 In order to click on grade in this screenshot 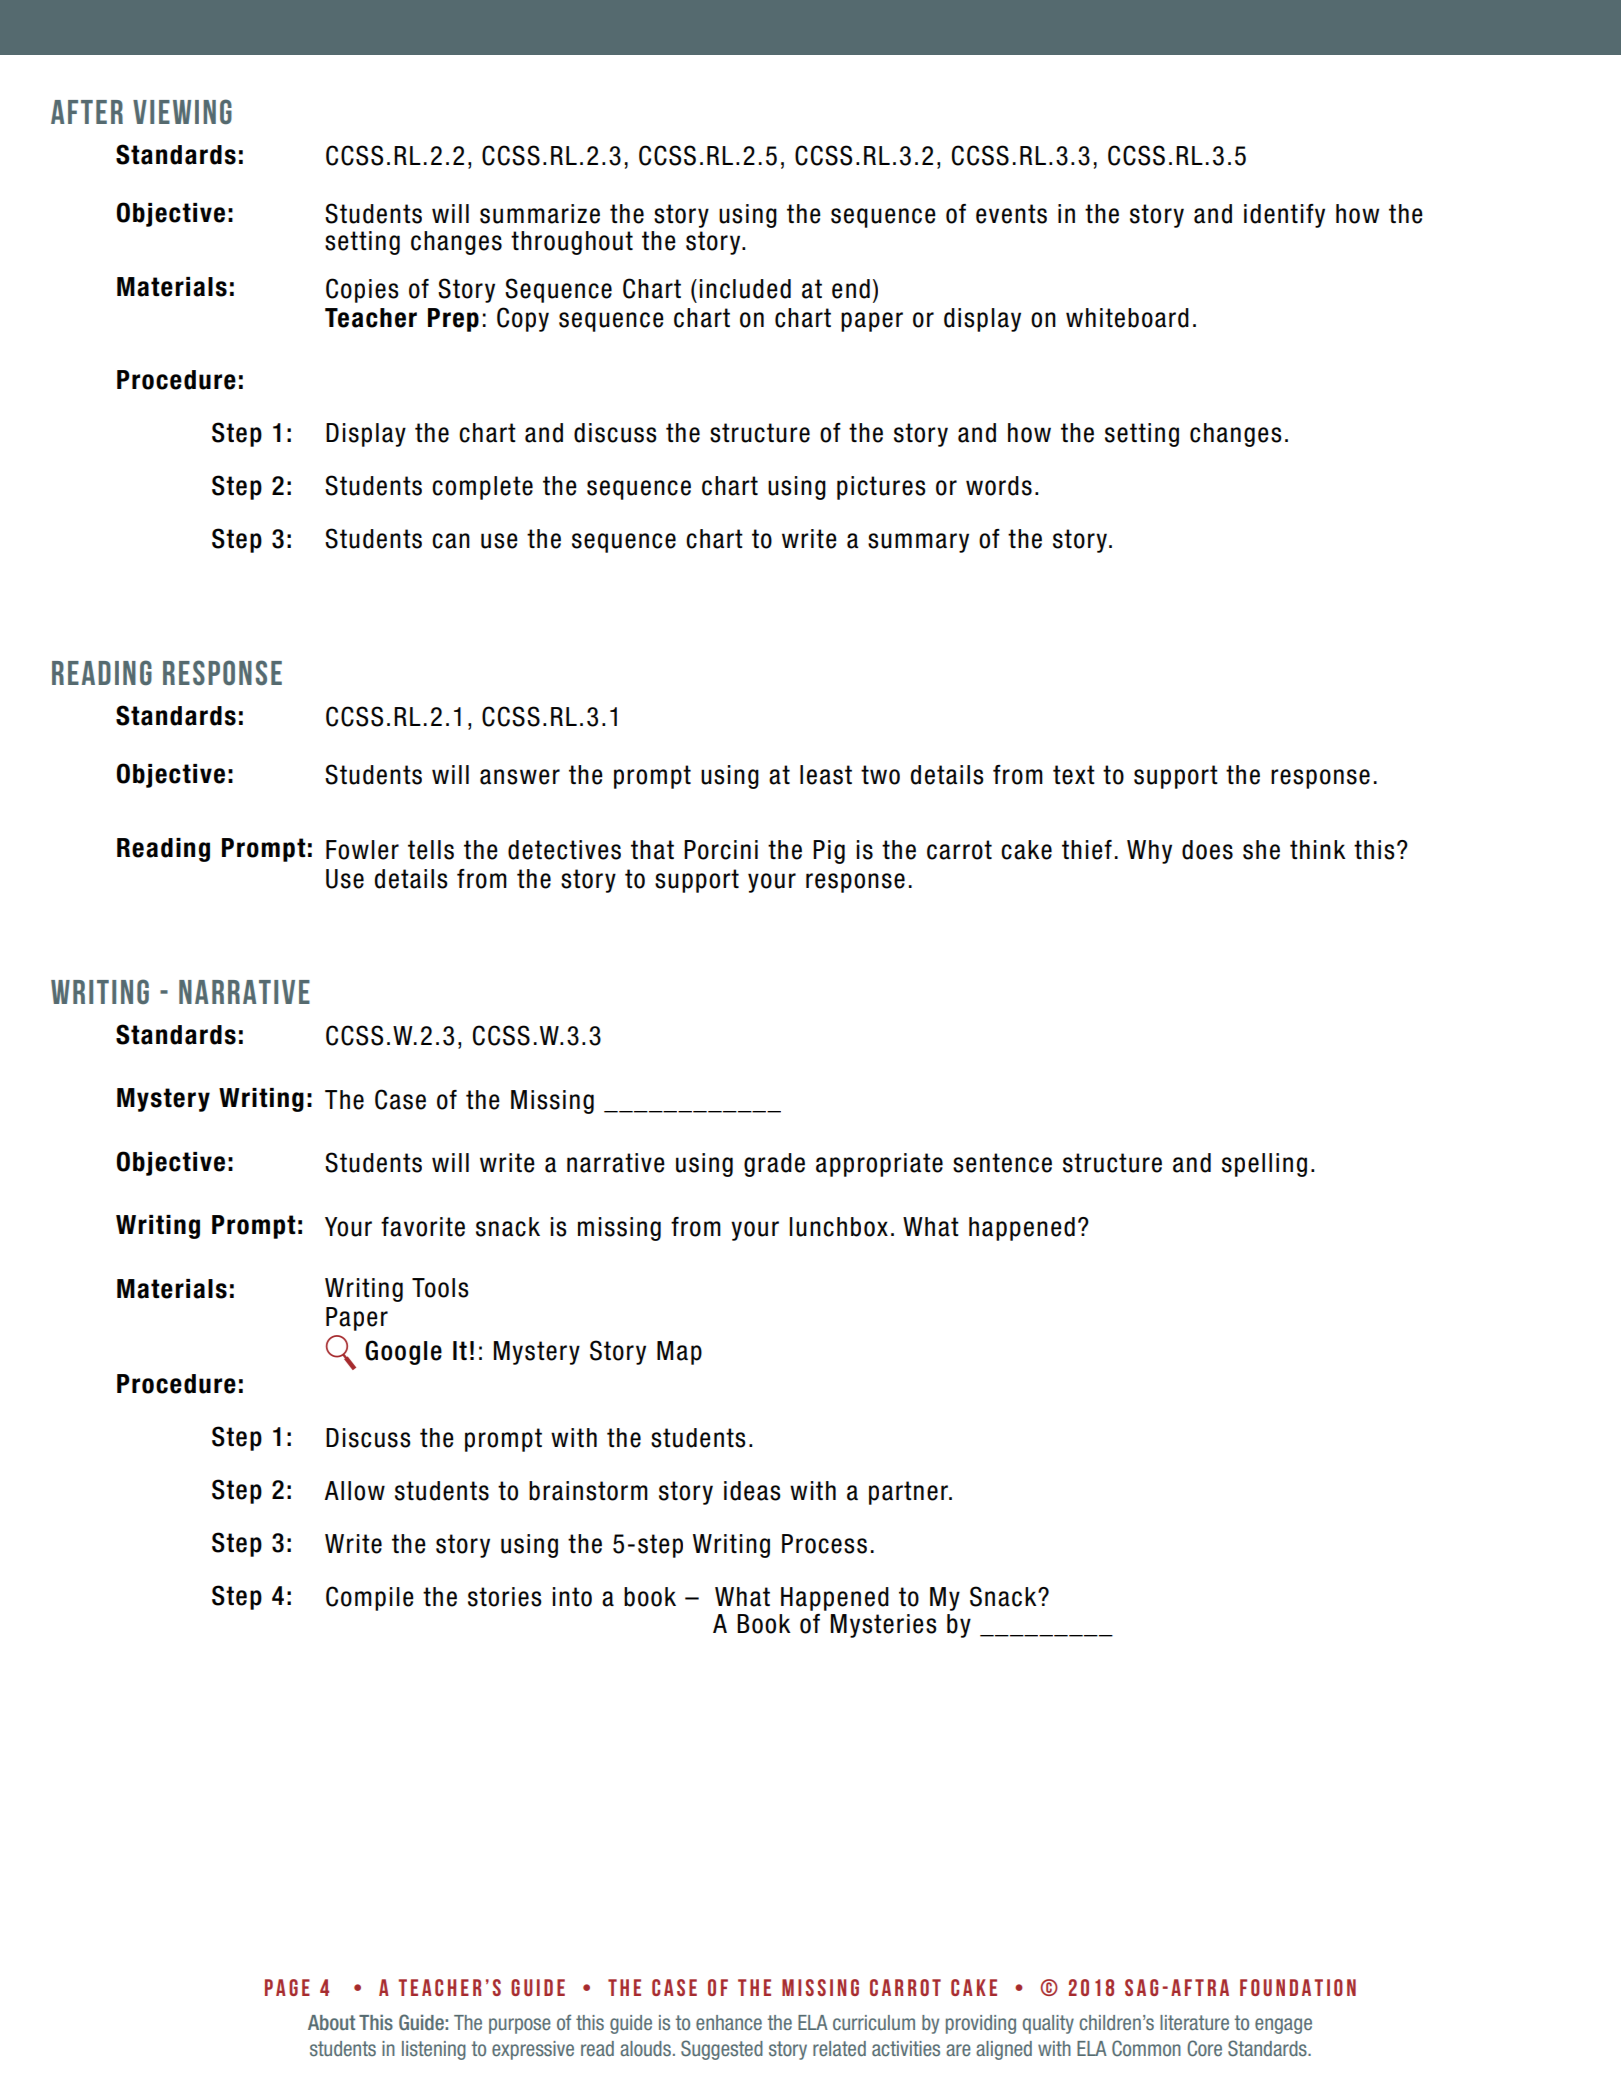, I will do `click(774, 1165)`.
